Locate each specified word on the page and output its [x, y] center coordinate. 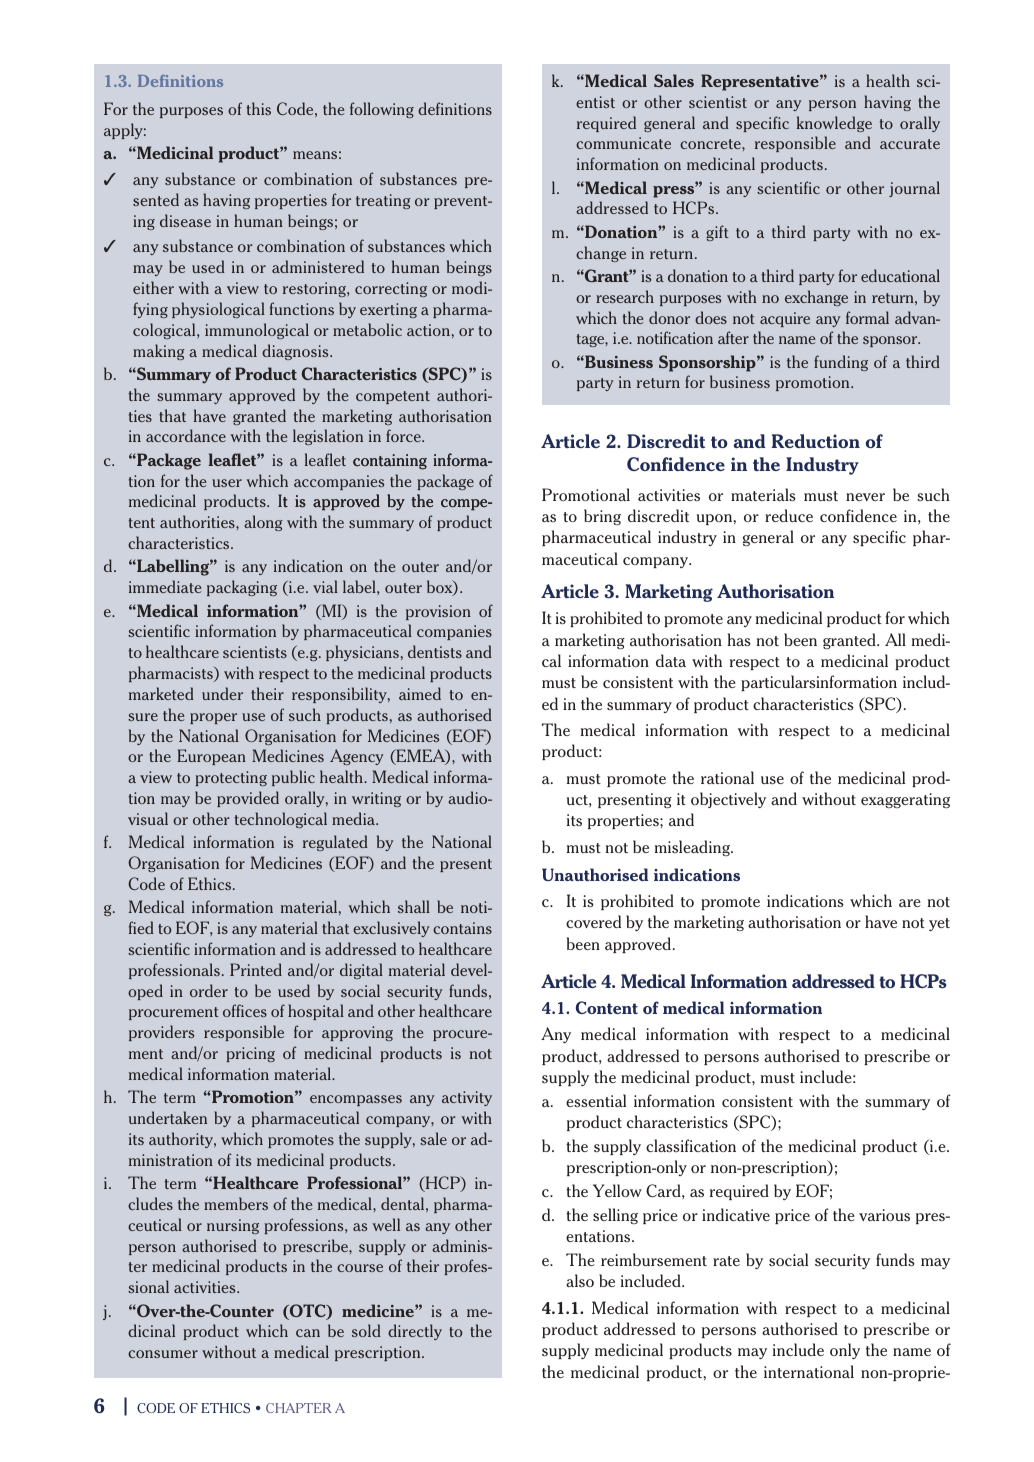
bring [602, 517]
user [227, 483]
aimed [420, 693]
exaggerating [905, 800]
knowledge [834, 124]
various [884, 1215]
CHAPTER [299, 1408]
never [865, 497]
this [259, 108]
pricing [250, 1054]
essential [596, 1100]
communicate [623, 143]
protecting [231, 778]
